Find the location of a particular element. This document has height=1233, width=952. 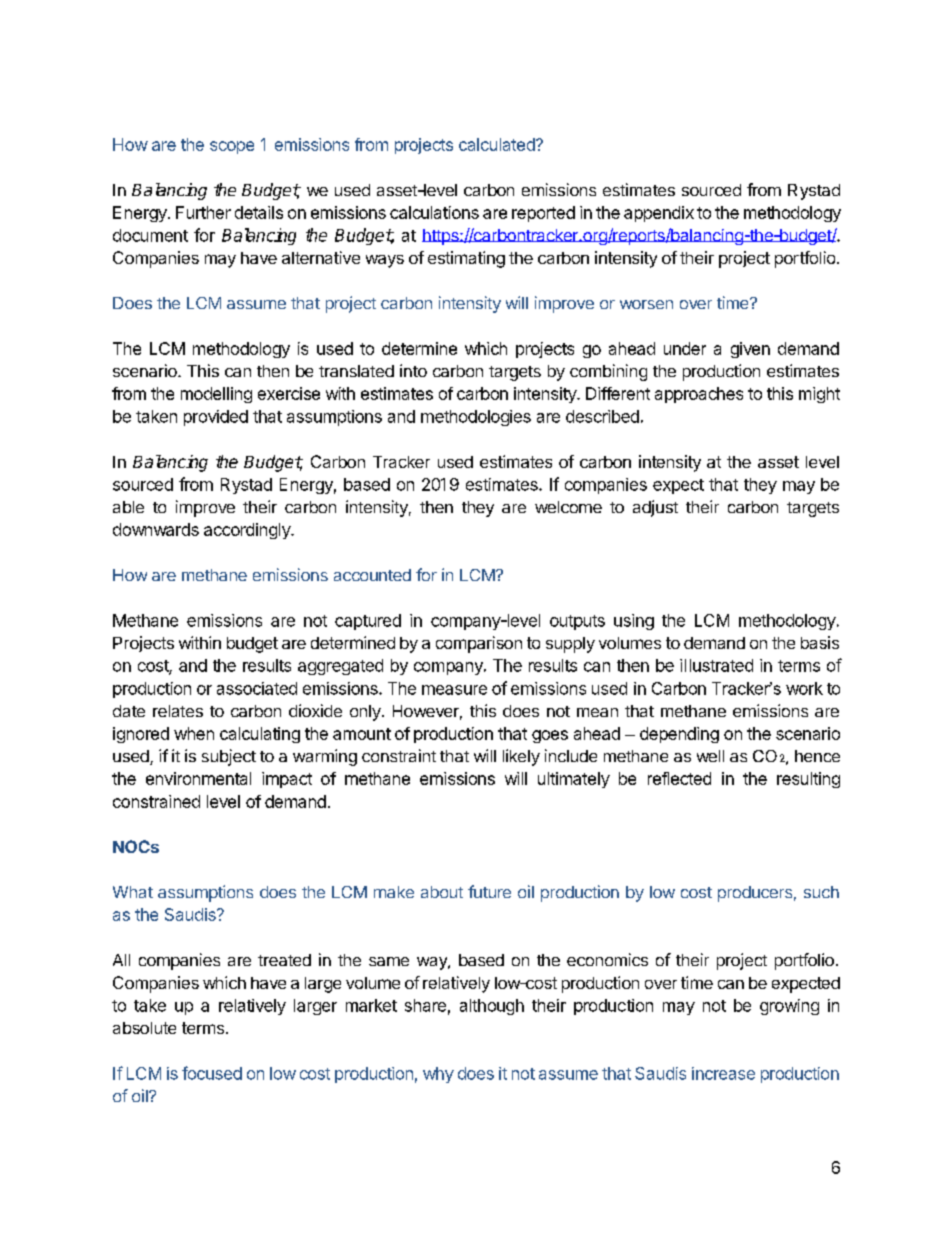

scope is located at coordinates (232, 147).
